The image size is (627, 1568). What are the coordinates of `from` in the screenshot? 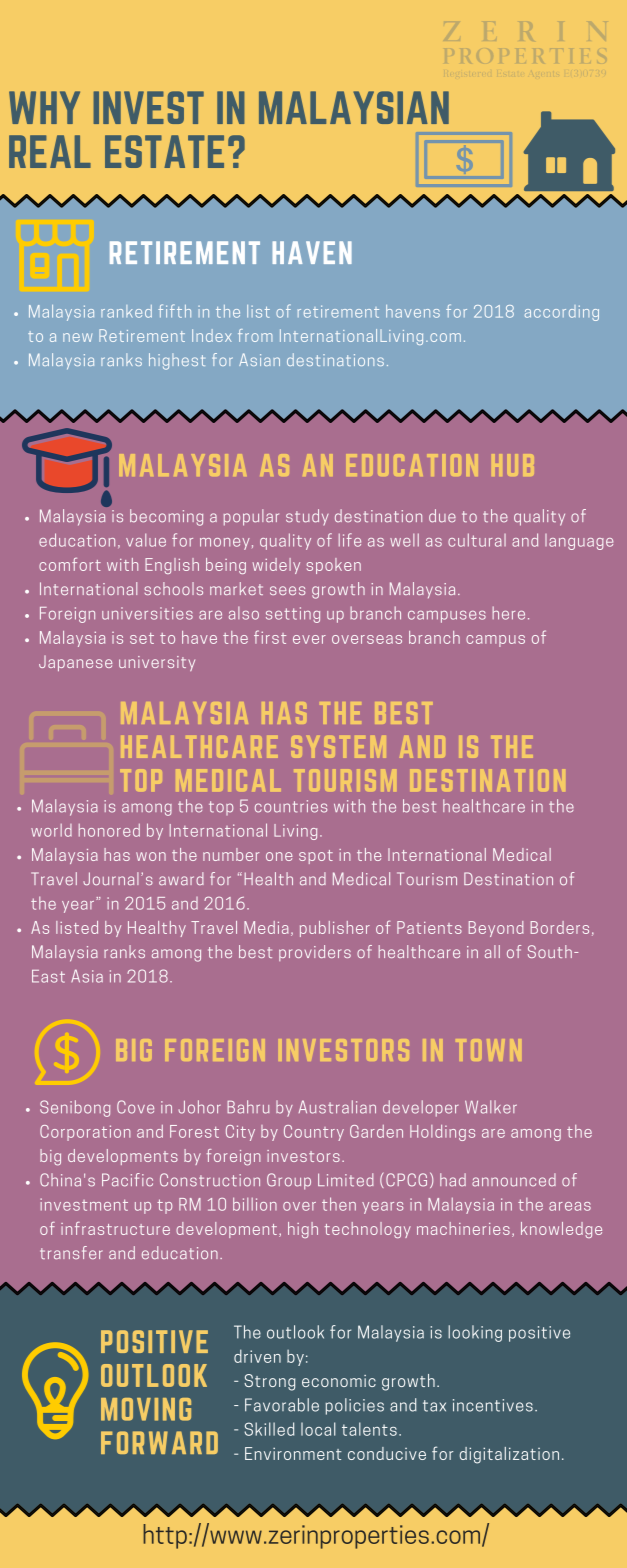 It's located at (255, 335).
